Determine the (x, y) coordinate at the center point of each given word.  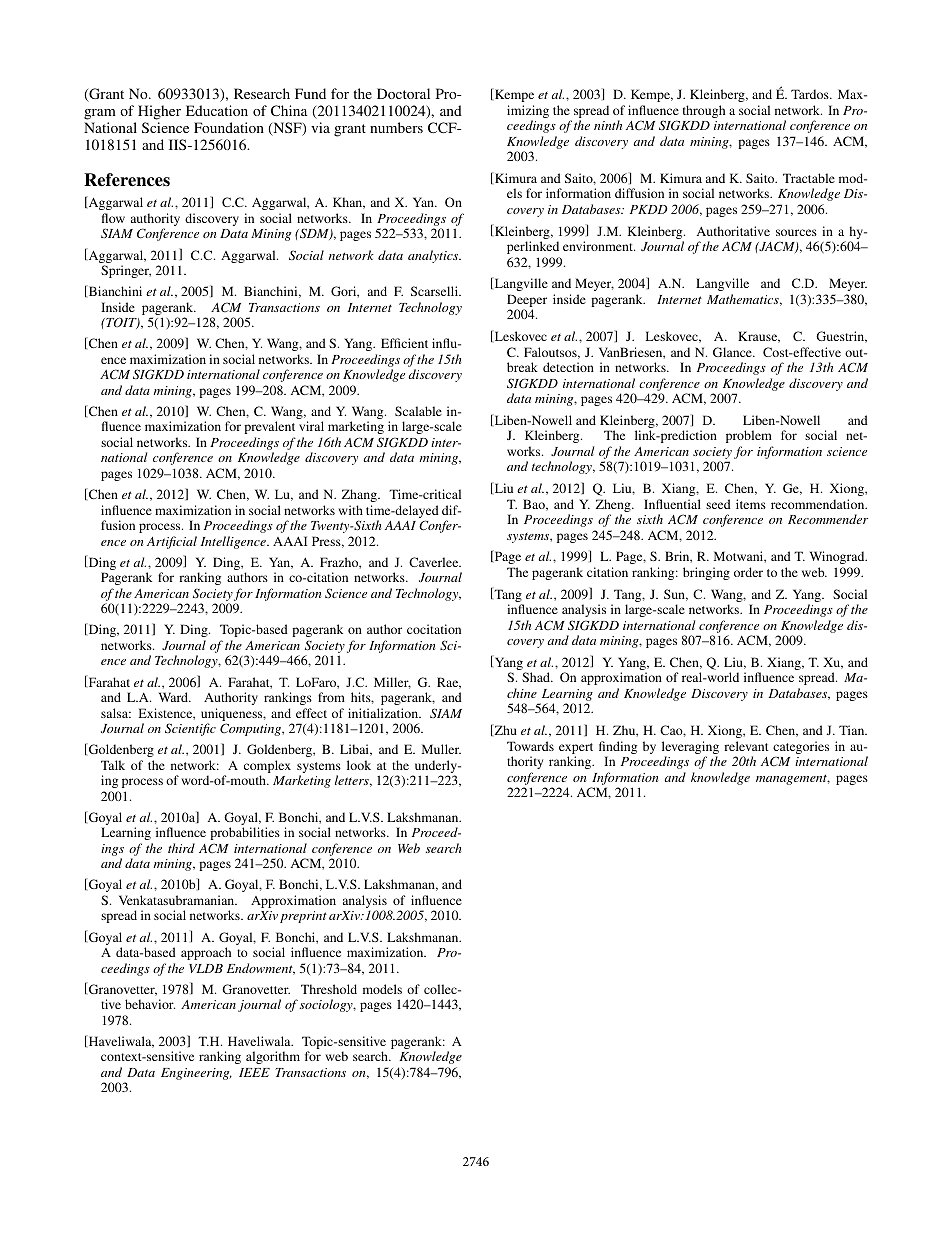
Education (217, 110)
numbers (396, 127)
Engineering (196, 1074)
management (793, 779)
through (704, 111)
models (382, 989)
